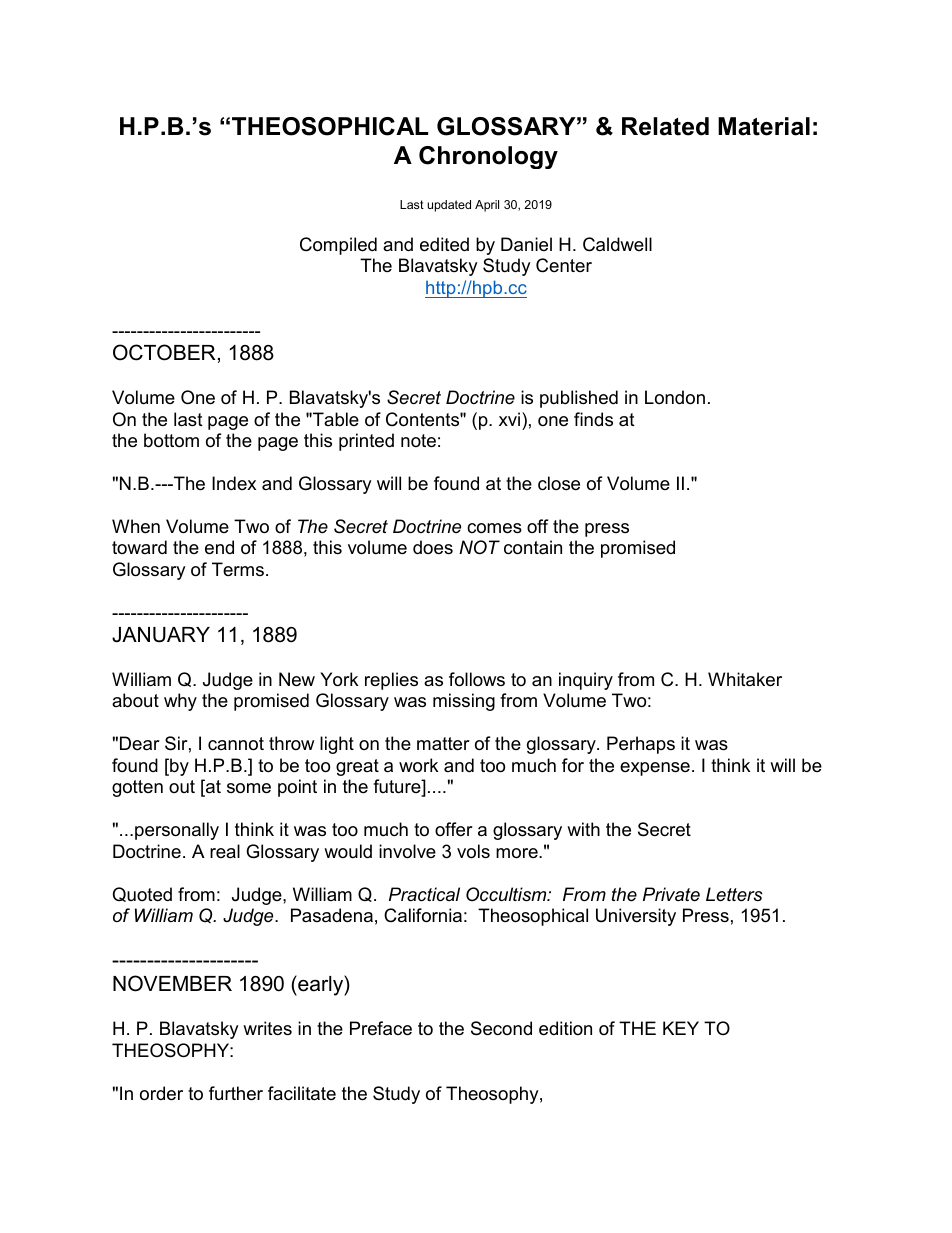  What do you see at coordinates (433, 547) in the screenshot?
I see `does` at bounding box center [433, 547].
